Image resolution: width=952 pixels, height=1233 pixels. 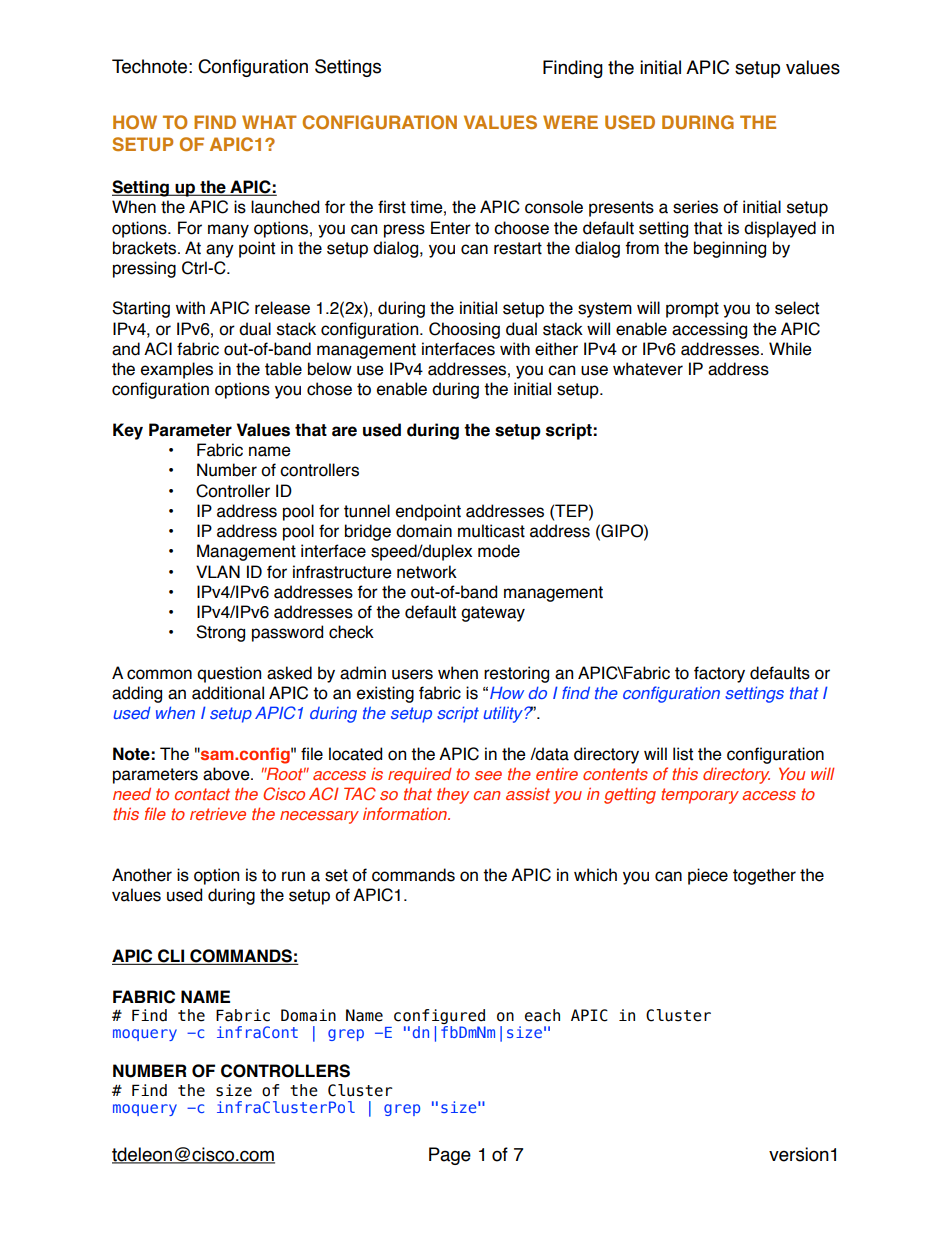 What do you see at coordinates (790, 349) in the screenshot?
I see `While` at bounding box center [790, 349].
